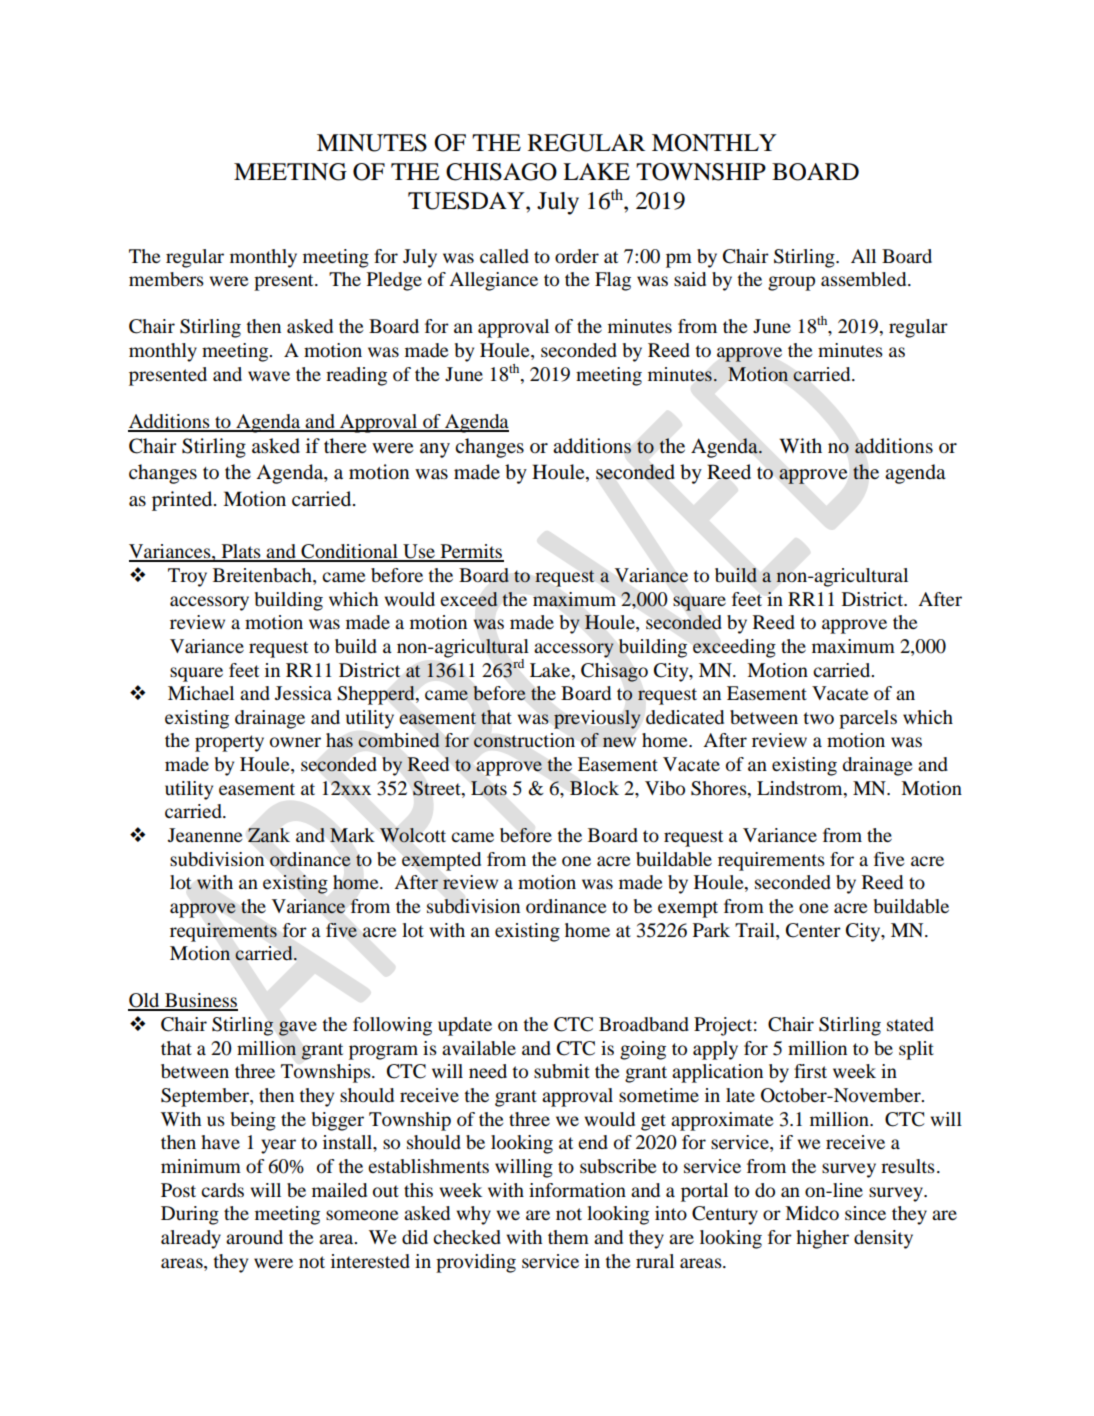 Image resolution: width=1094 pixels, height=1416 pixels. Describe the element at coordinates (166, 279) in the screenshot. I see `members` at that location.
